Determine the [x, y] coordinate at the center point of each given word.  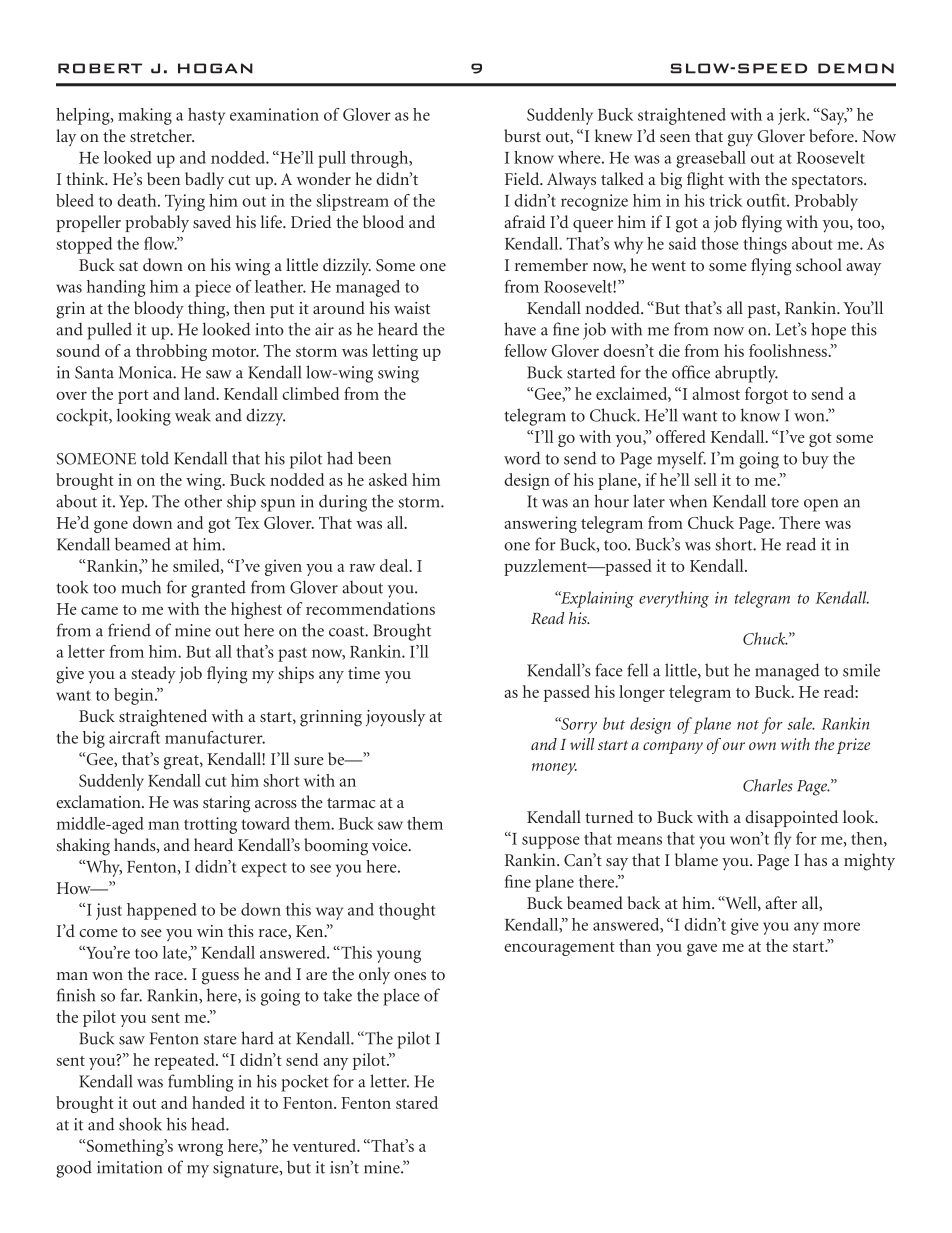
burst [522, 135]
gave [702, 950]
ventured [326, 1145]
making [145, 116]
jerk [793, 116]
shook [140, 1124]
